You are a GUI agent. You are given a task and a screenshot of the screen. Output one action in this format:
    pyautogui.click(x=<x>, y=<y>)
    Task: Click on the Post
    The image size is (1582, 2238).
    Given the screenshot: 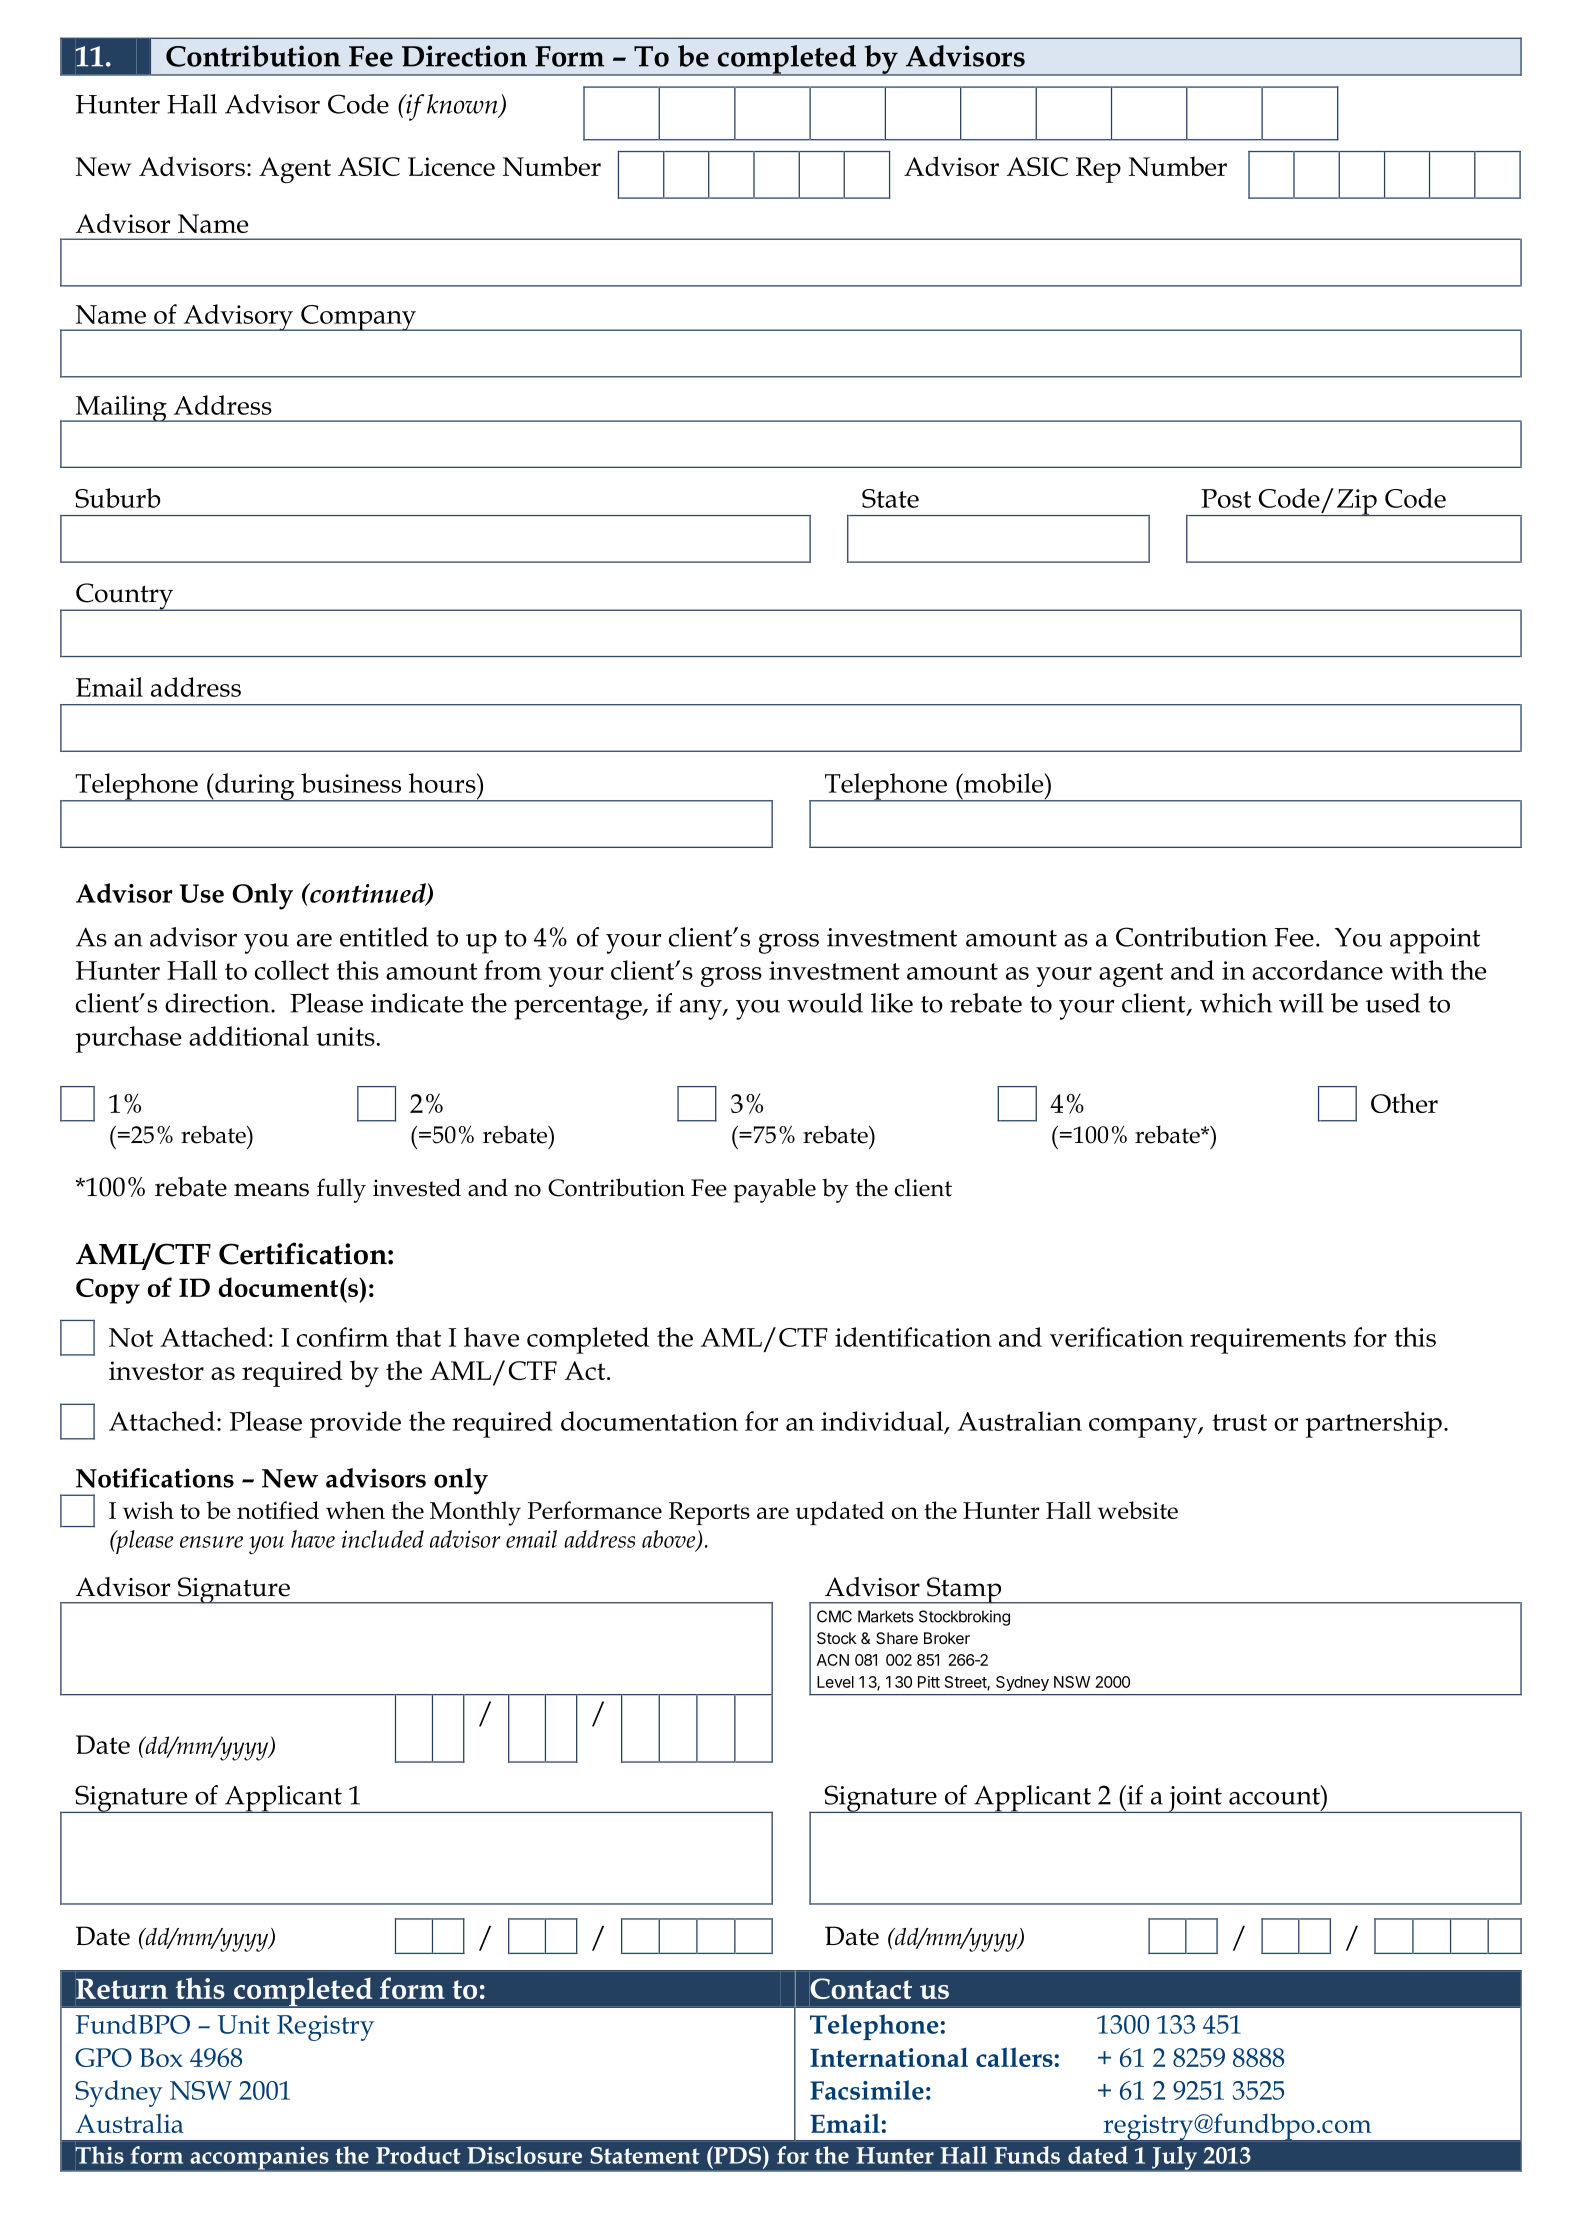 What is the action you would take?
    pyautogui.click(x=1226, y=498)
